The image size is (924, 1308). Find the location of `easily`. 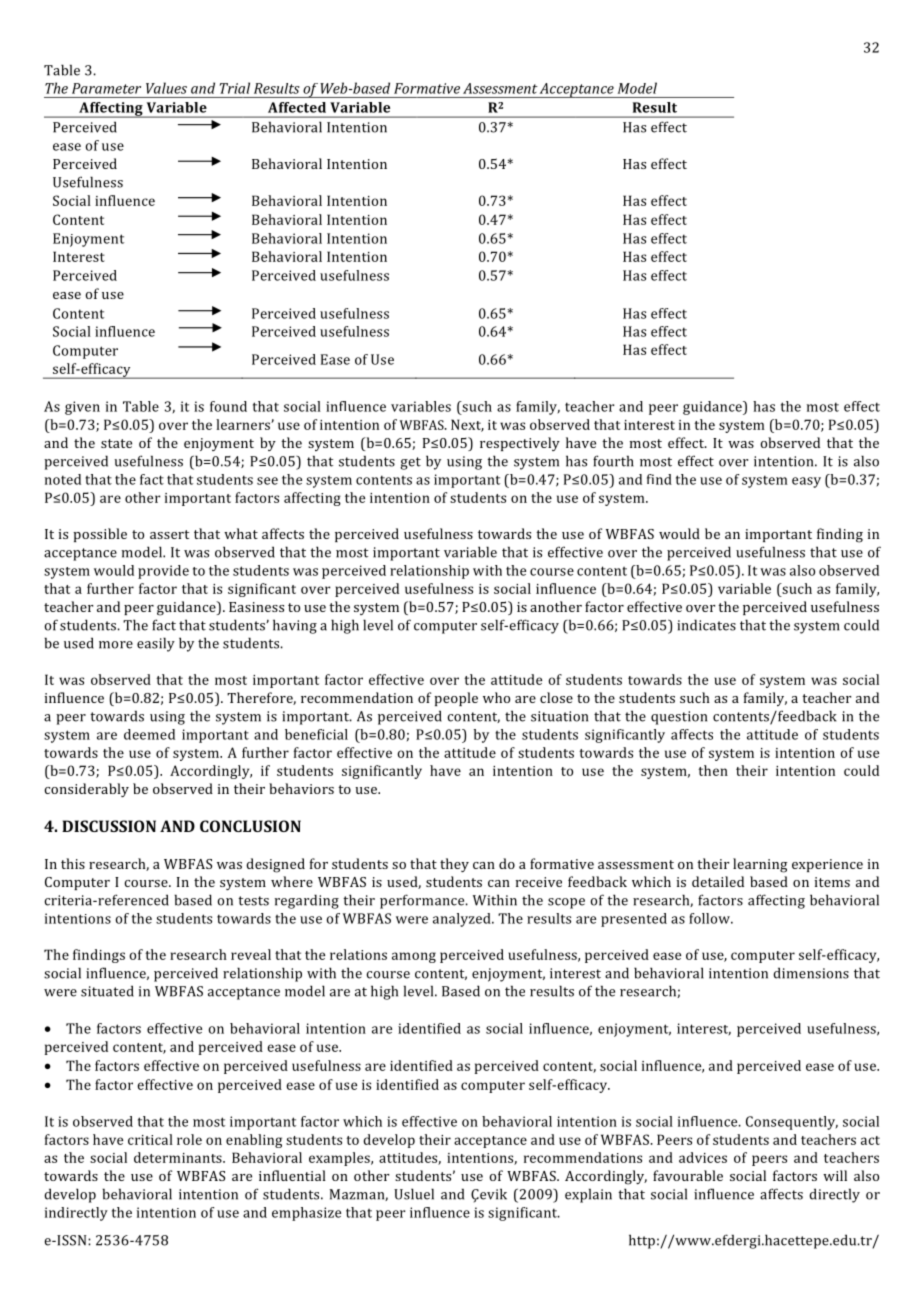

easily is located at coordinates (156, 644).
